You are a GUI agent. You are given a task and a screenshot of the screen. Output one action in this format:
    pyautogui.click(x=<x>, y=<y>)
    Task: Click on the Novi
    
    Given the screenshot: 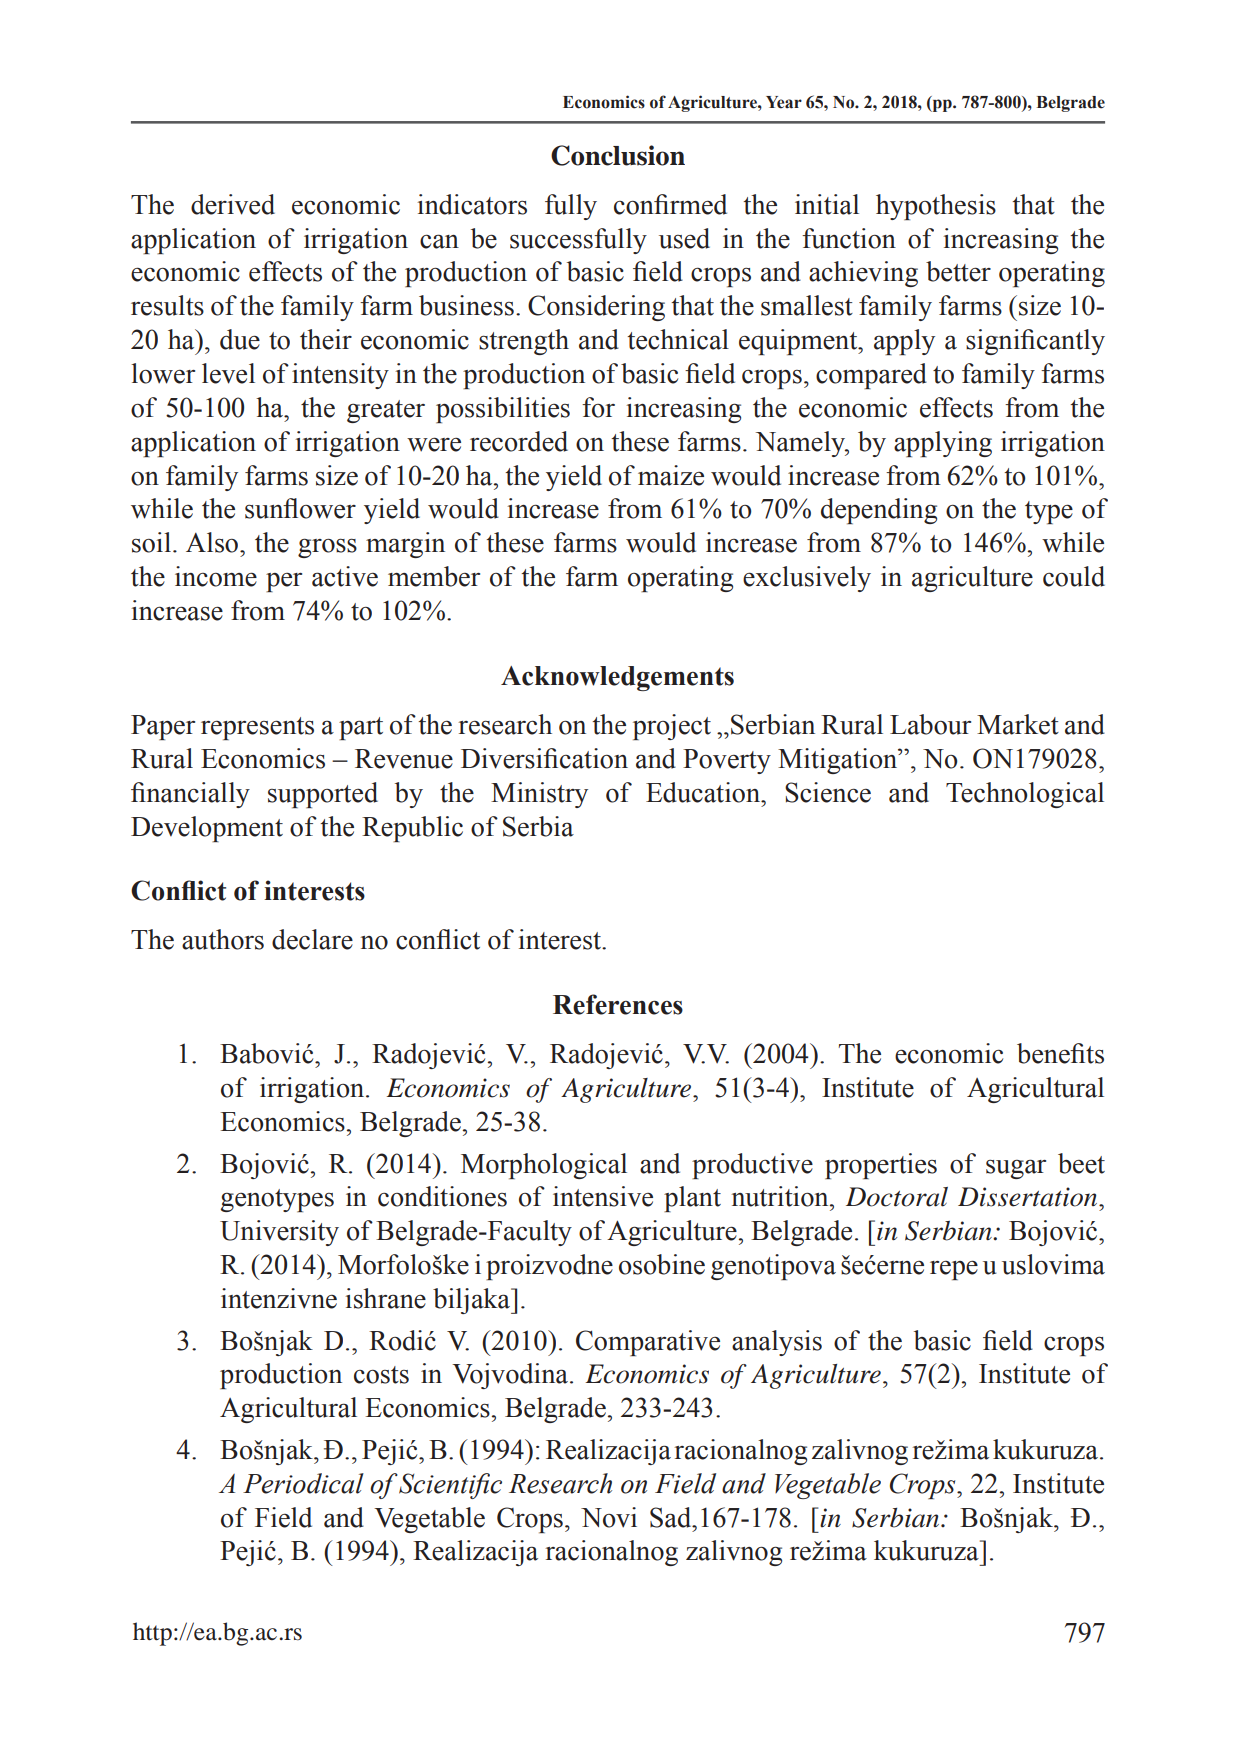 What is the action you would take?
    pyautogui.click(x=609, y=1517)
